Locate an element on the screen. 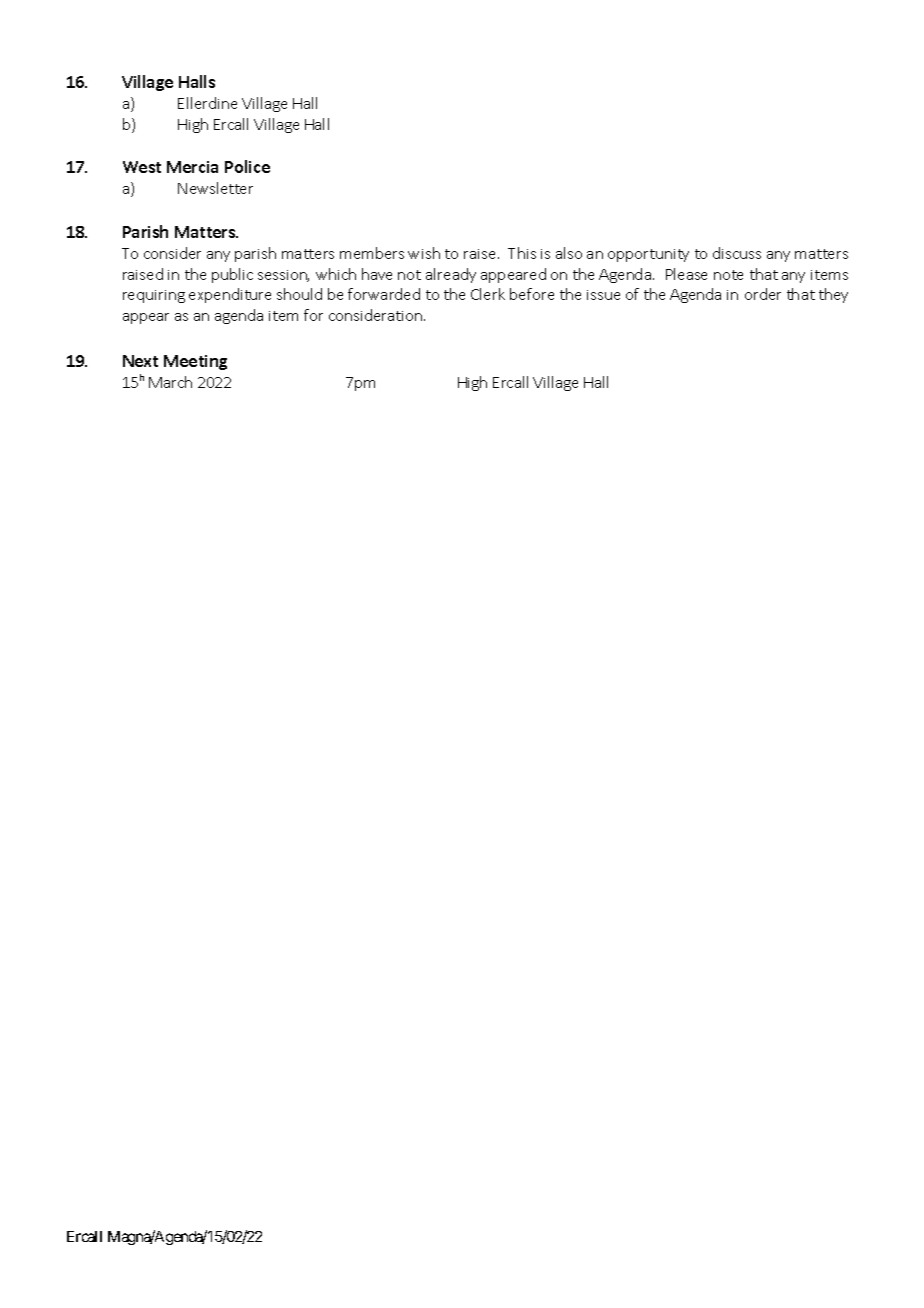 The image size is (924, 1308). before is located at coordinates (532, 294).
